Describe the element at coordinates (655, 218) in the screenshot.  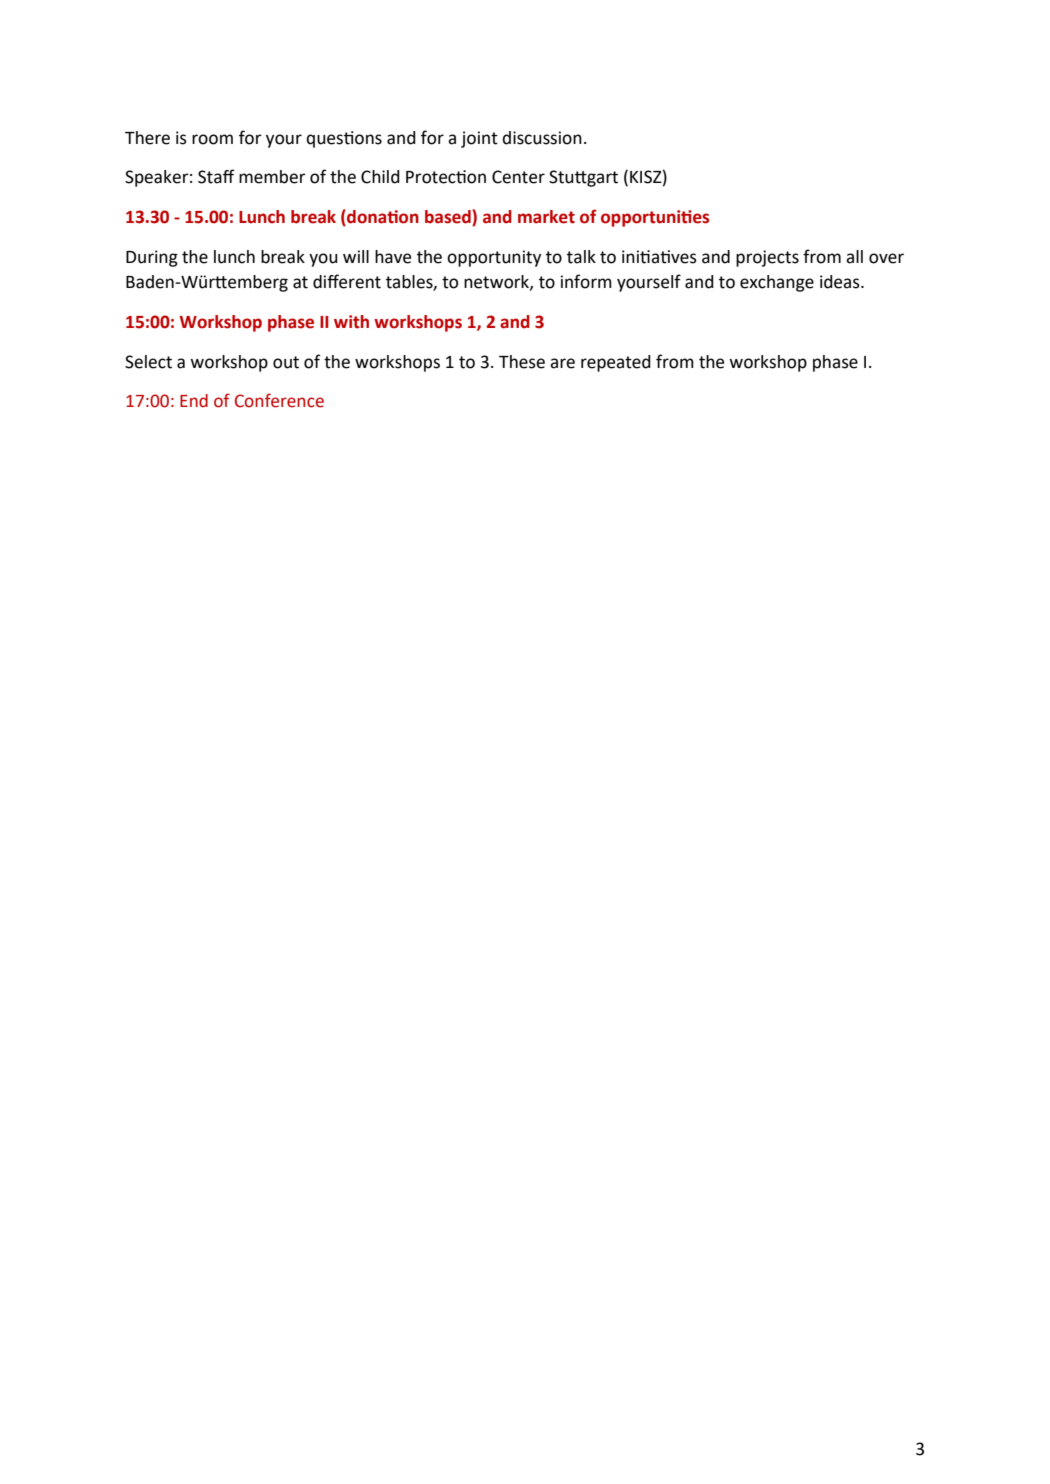
I see `opportunities` at that location.
